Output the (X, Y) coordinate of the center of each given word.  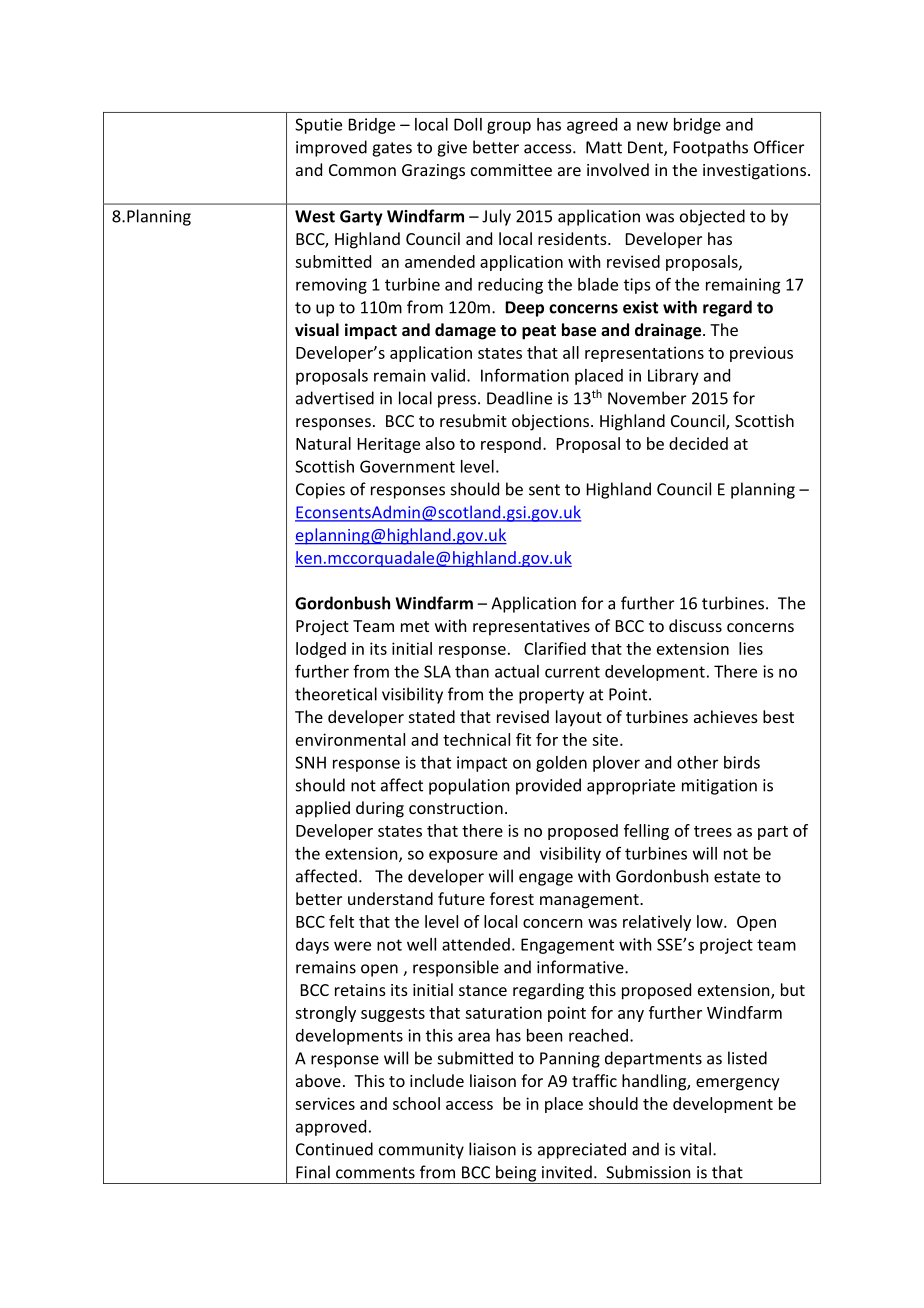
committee (511, 170)
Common (362, 170)
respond (511, 445)
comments (375, 1173)
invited (567, 1172)
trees (713, 831)
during (380, 809)
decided (698, 443)
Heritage (389, 445)
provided (548, 786)
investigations (754, 172)
